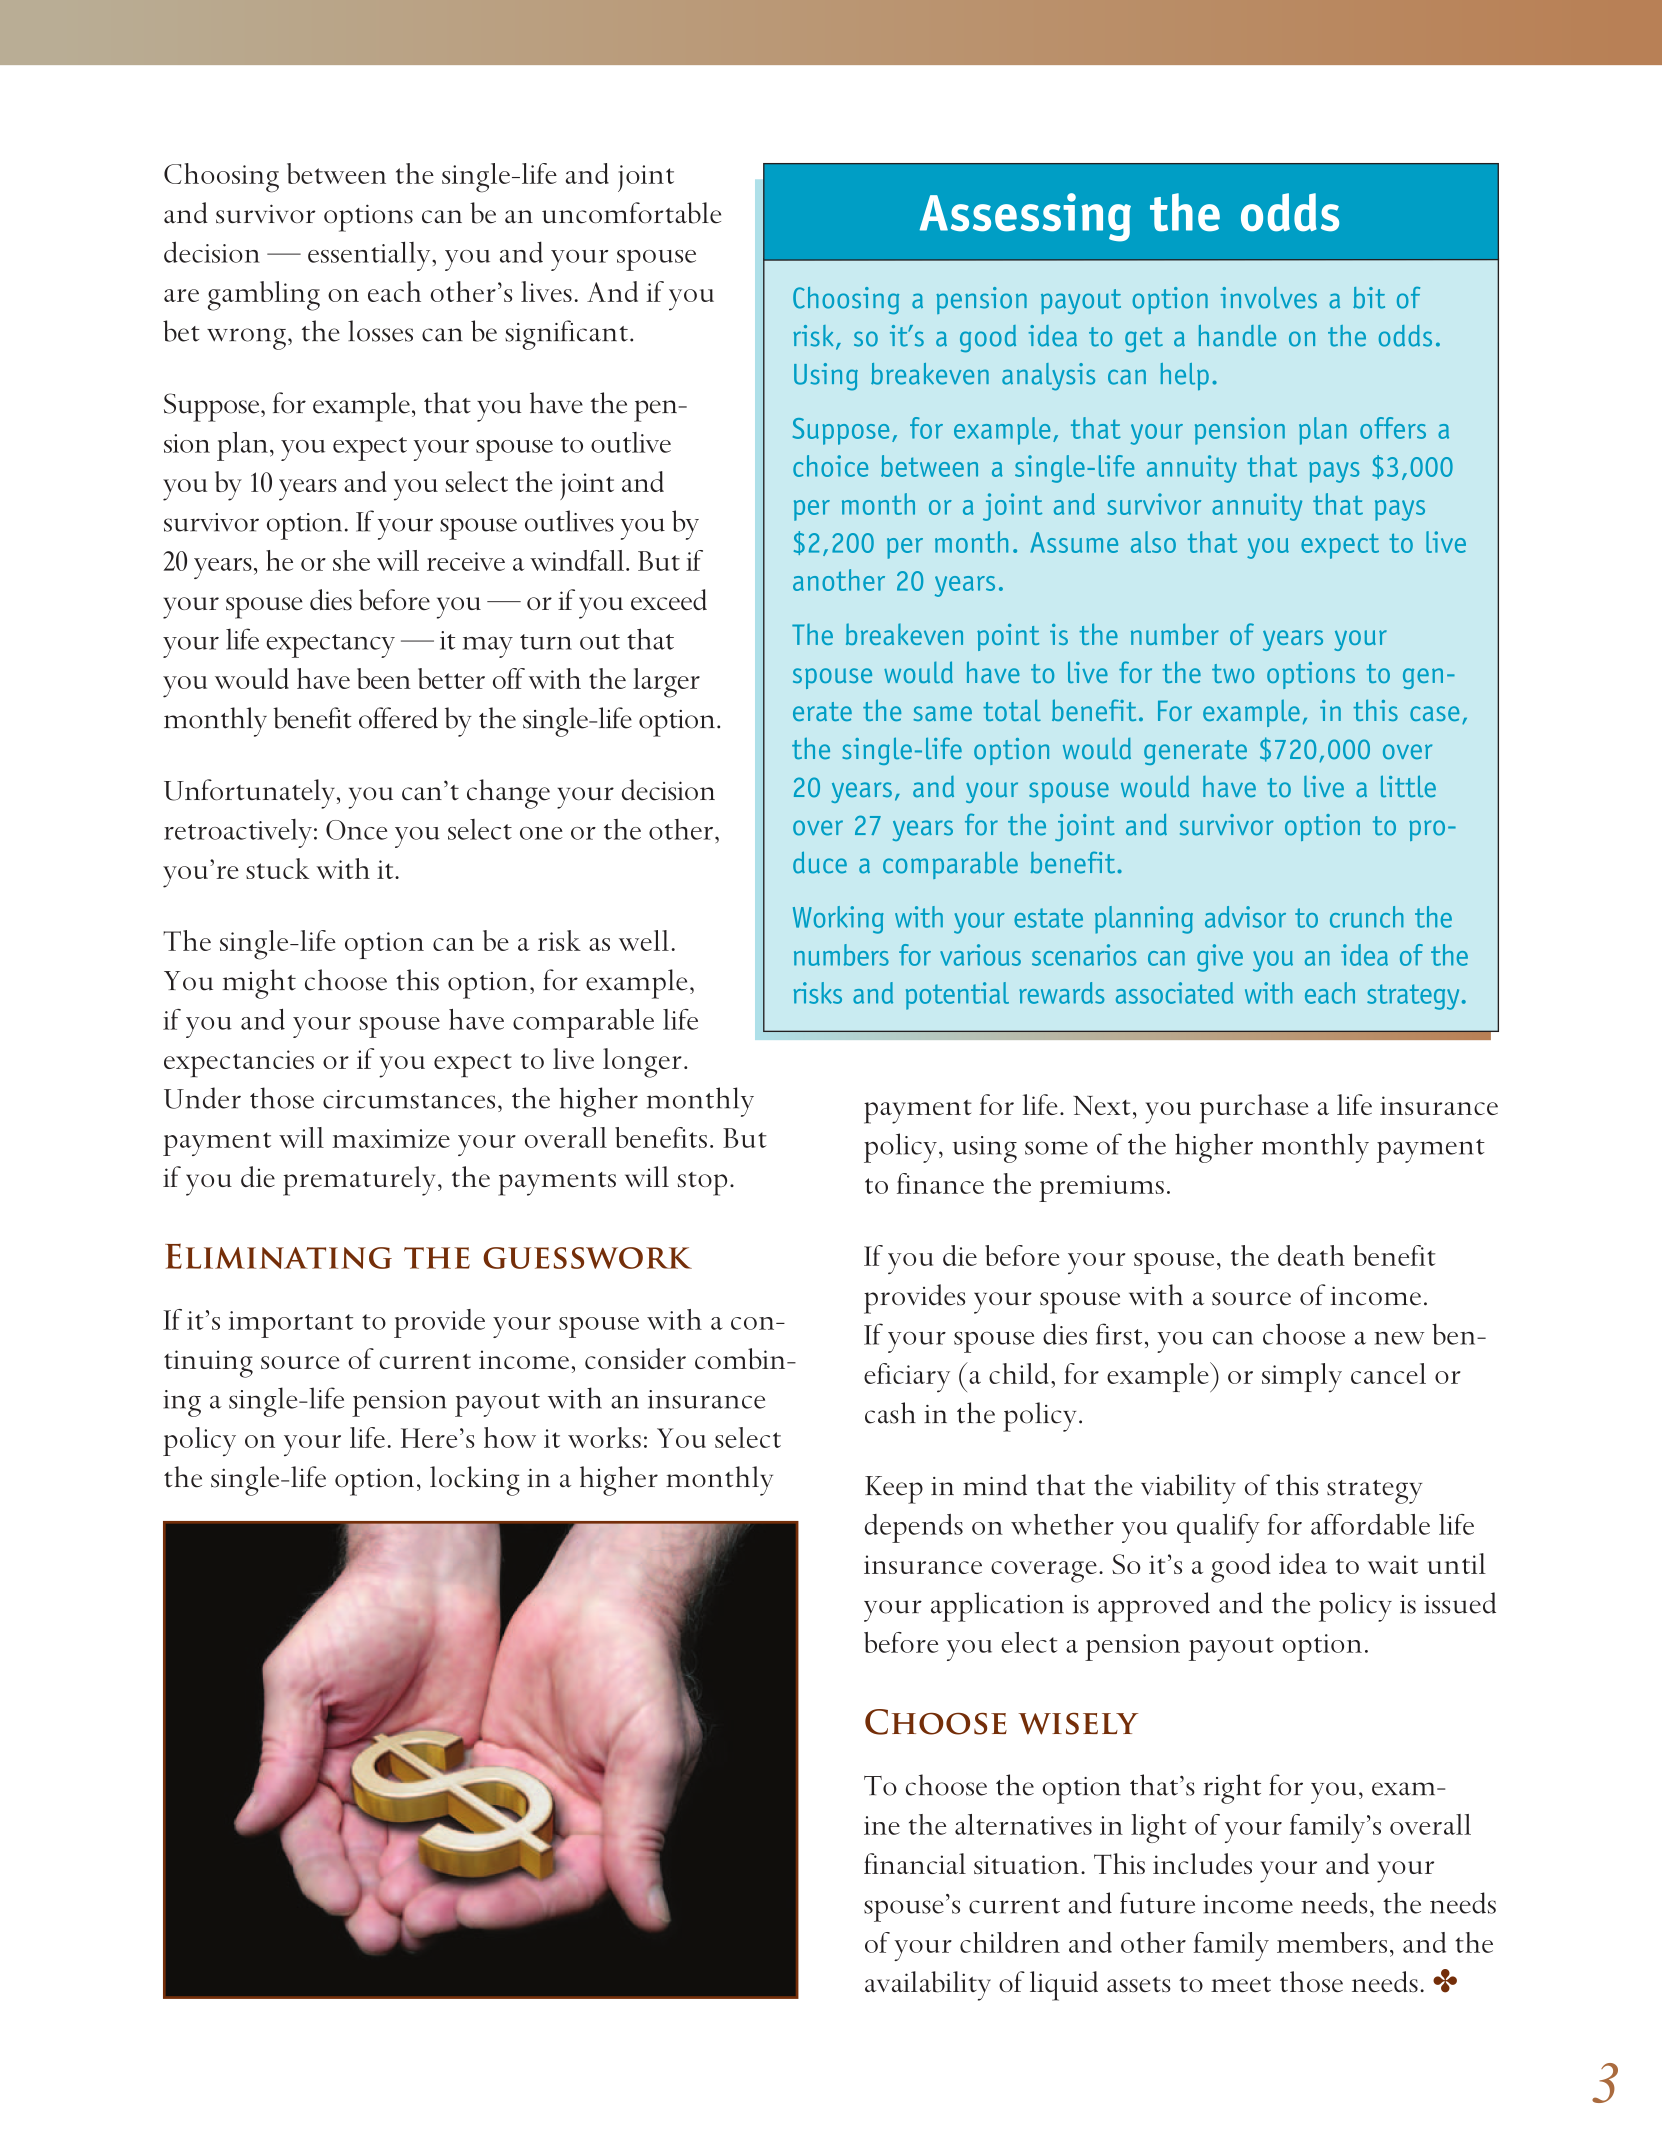  Describe the element at coordinates (702, 1184) in the screenshot. I see `stop` at that location.
